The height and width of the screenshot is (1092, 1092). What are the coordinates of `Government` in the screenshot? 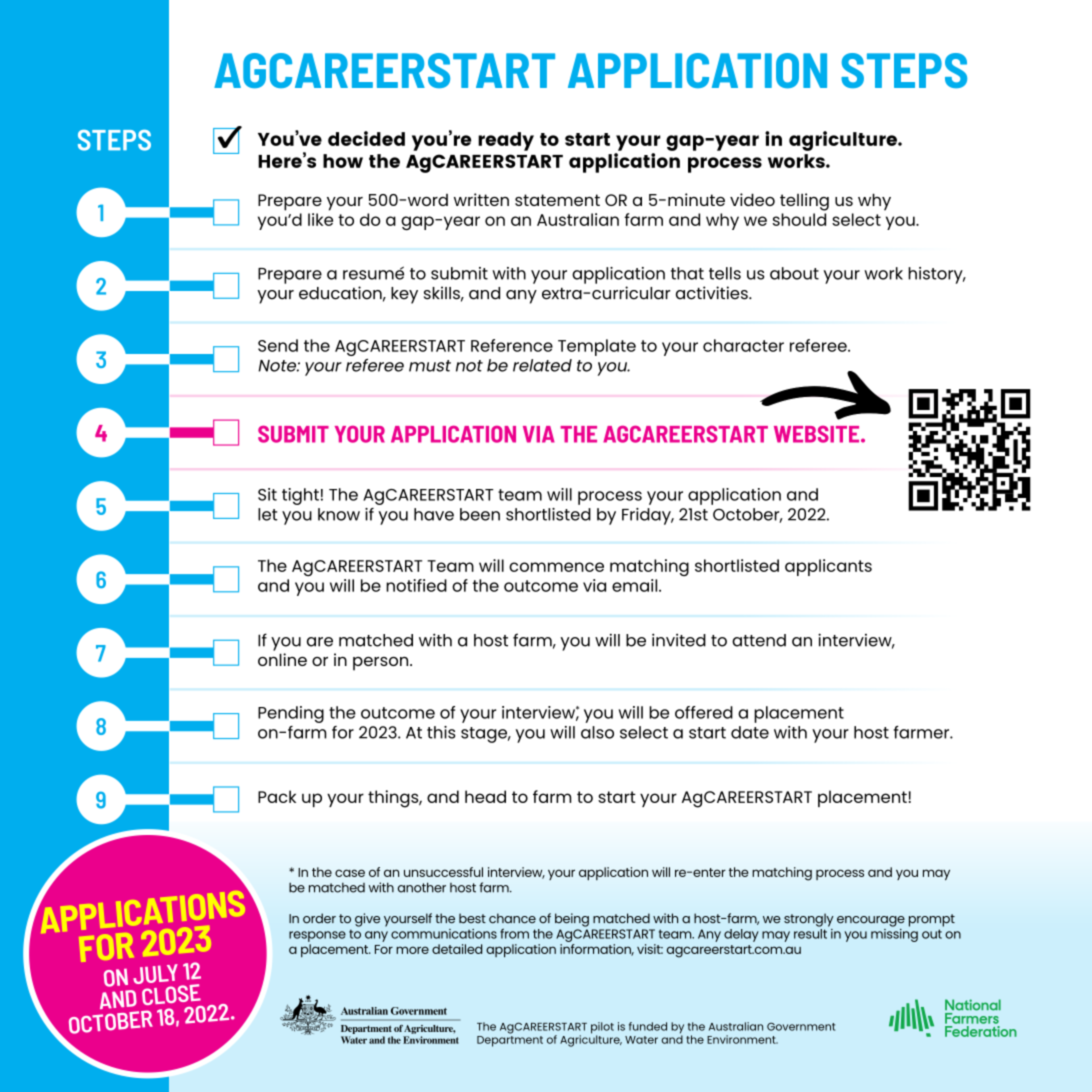 It's located at (801, 1027).
